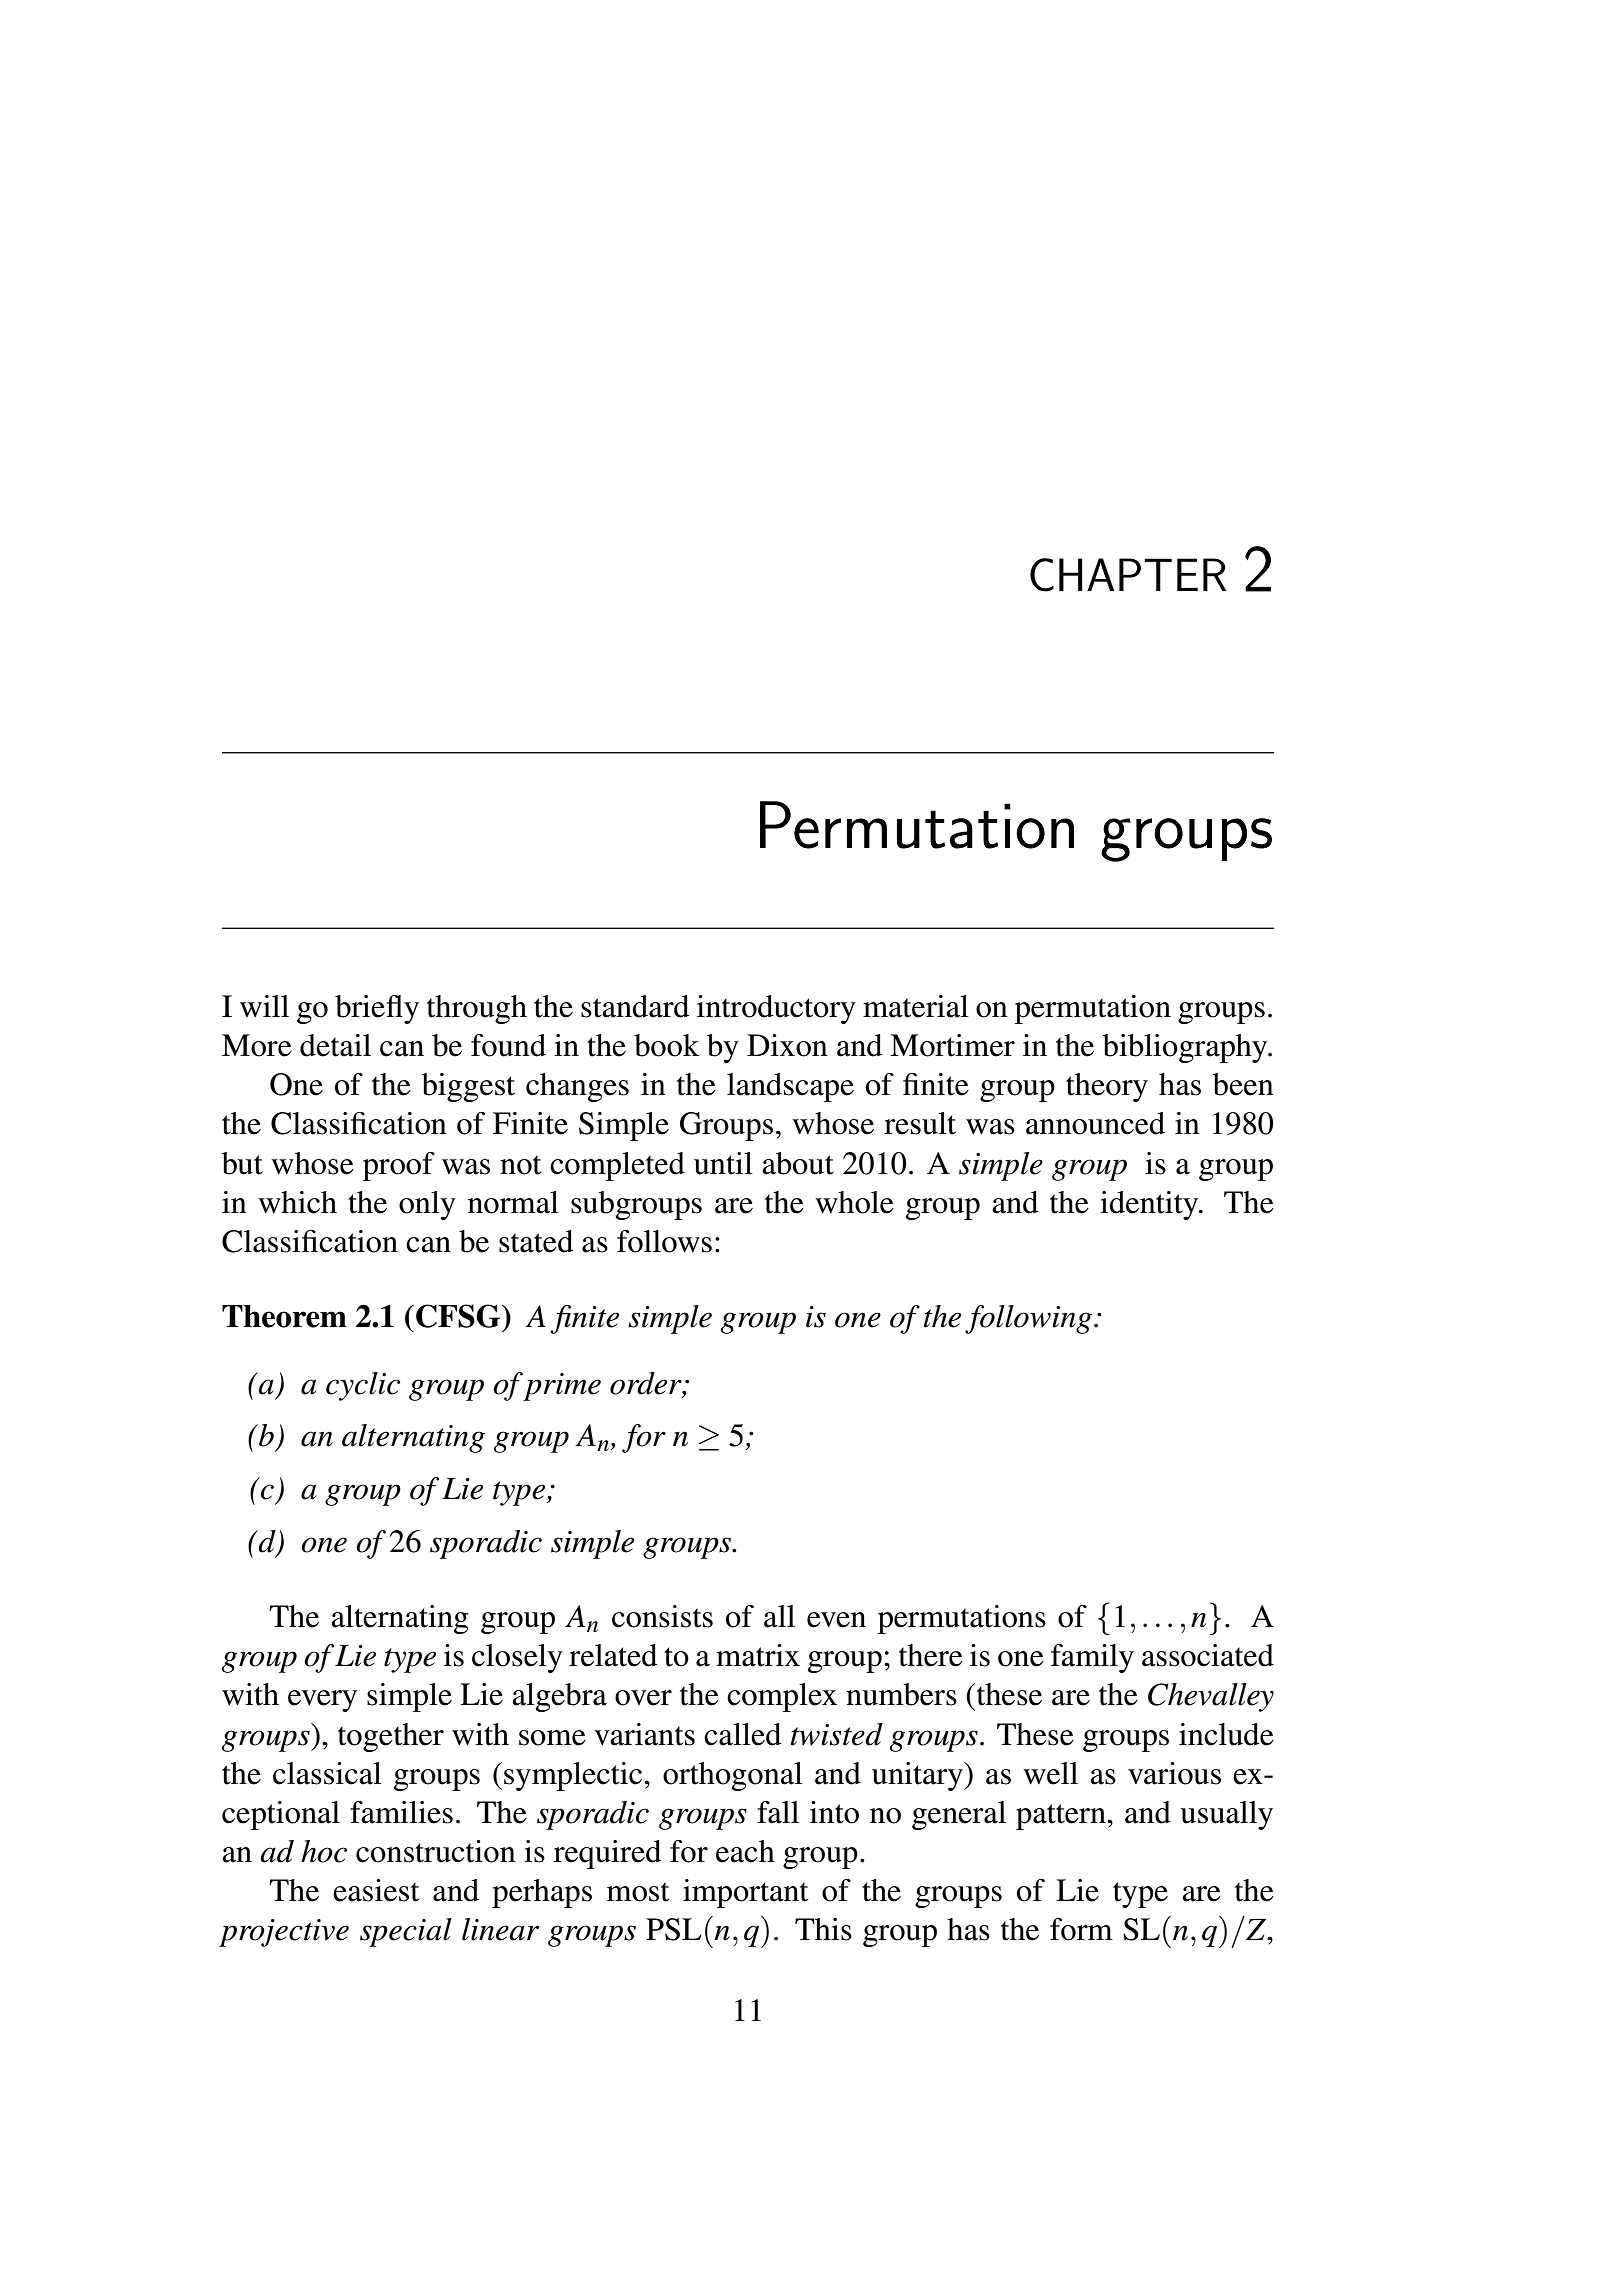 The height and width of the document is (2280, 1612). Describe the element at coordinates (377, 1009) in the document. I see `briefly` at that location.
